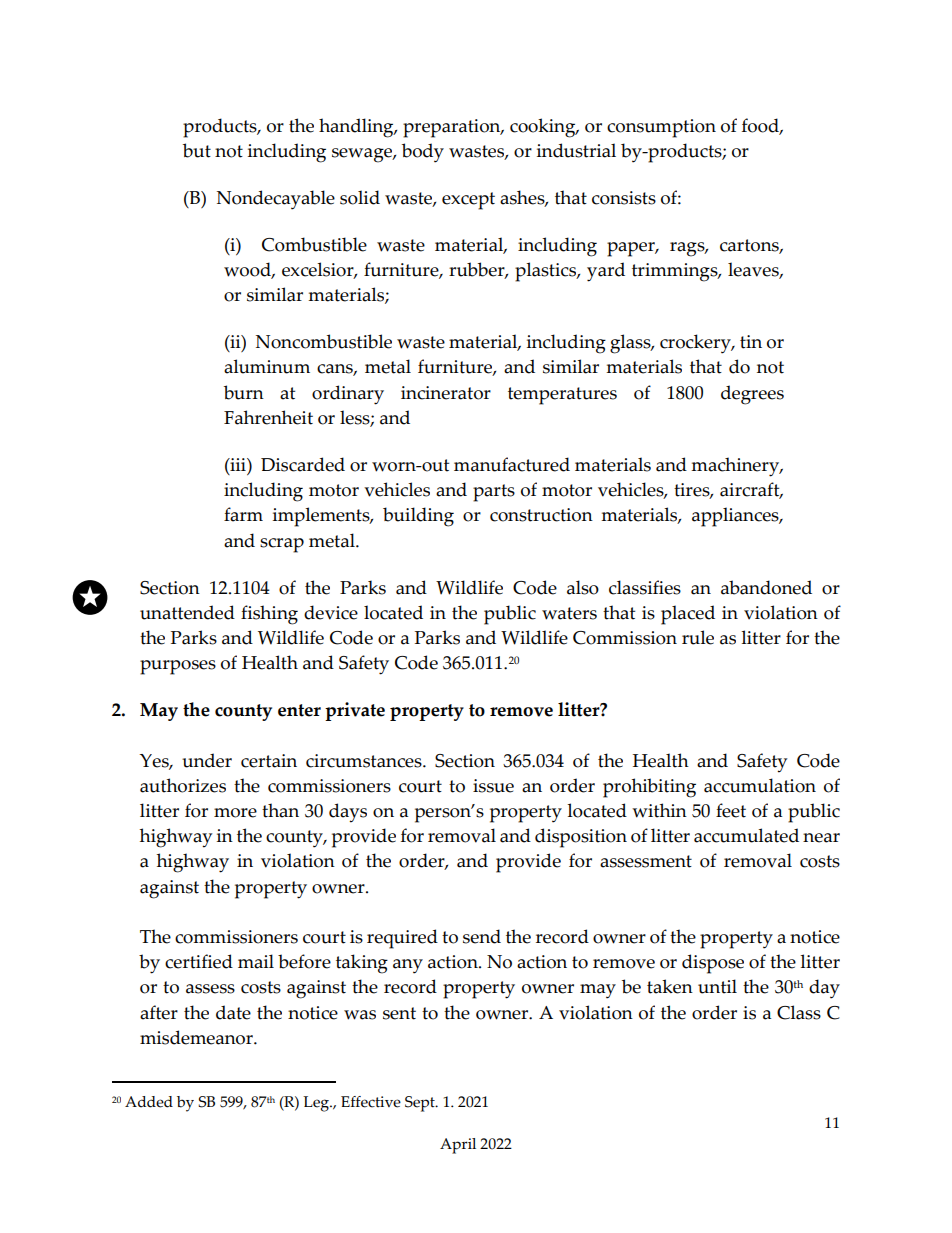 This screenshot has width=952, height=1233. I want to click on rule, so click(698, 637).
